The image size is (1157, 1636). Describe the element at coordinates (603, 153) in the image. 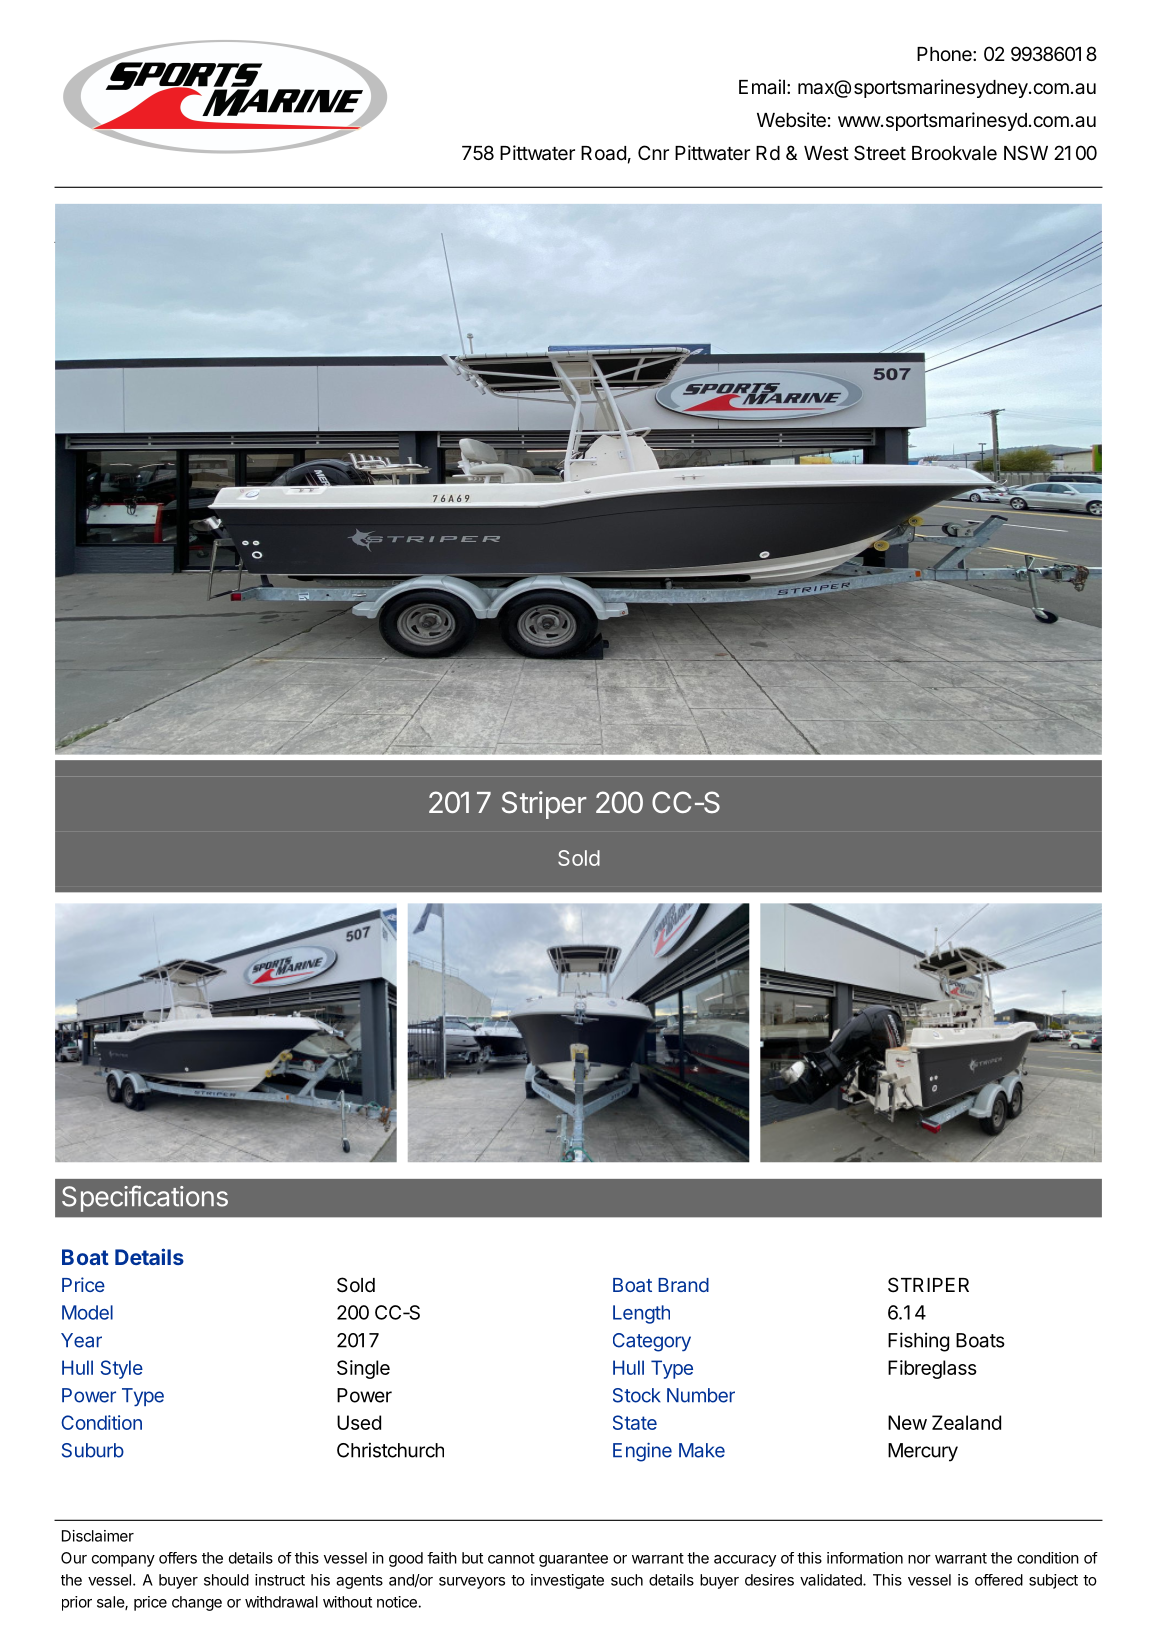

I see `Road` at that location.
